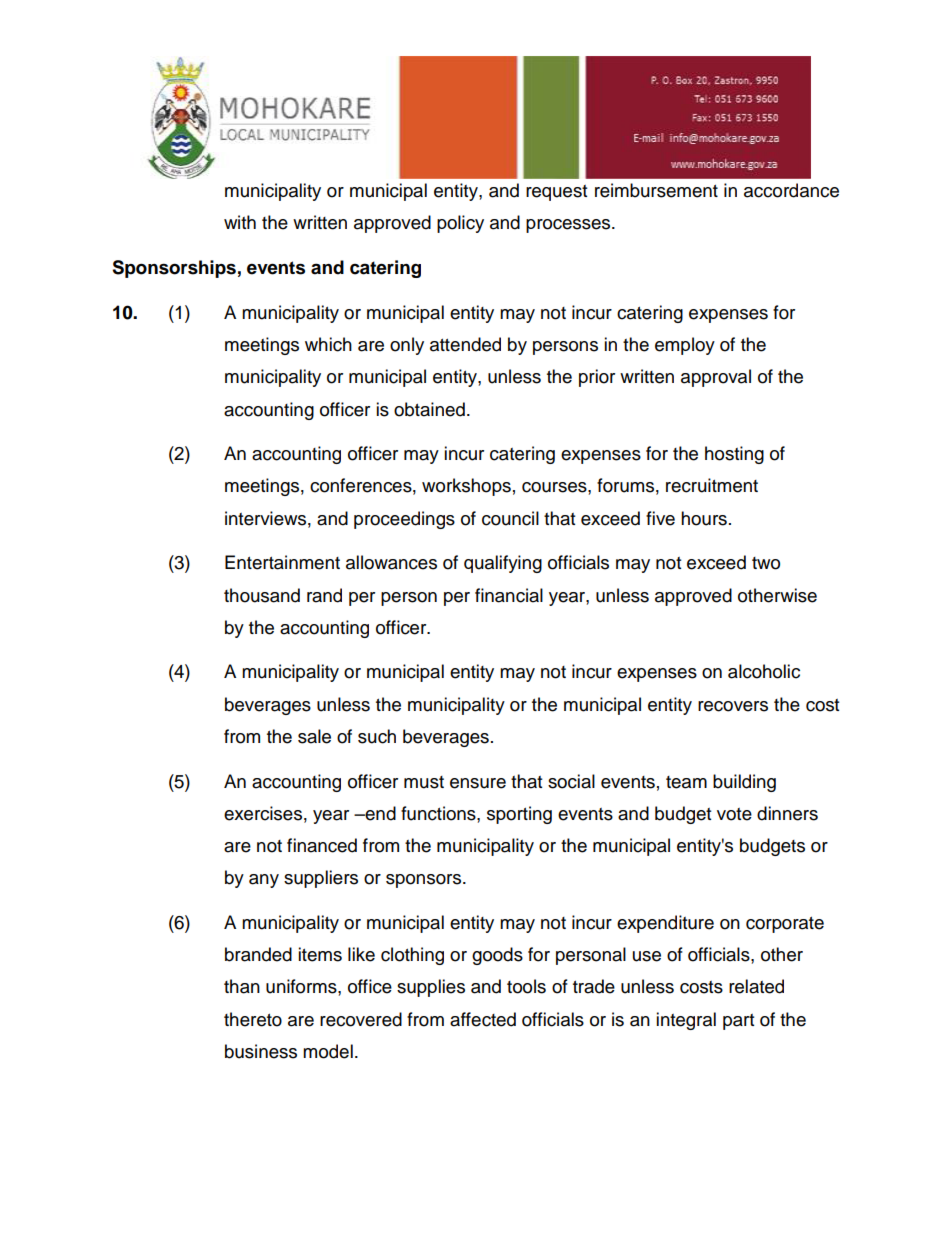  Describe the element at coordinates (262, 595) in the document. I see `thousand` at that location.
